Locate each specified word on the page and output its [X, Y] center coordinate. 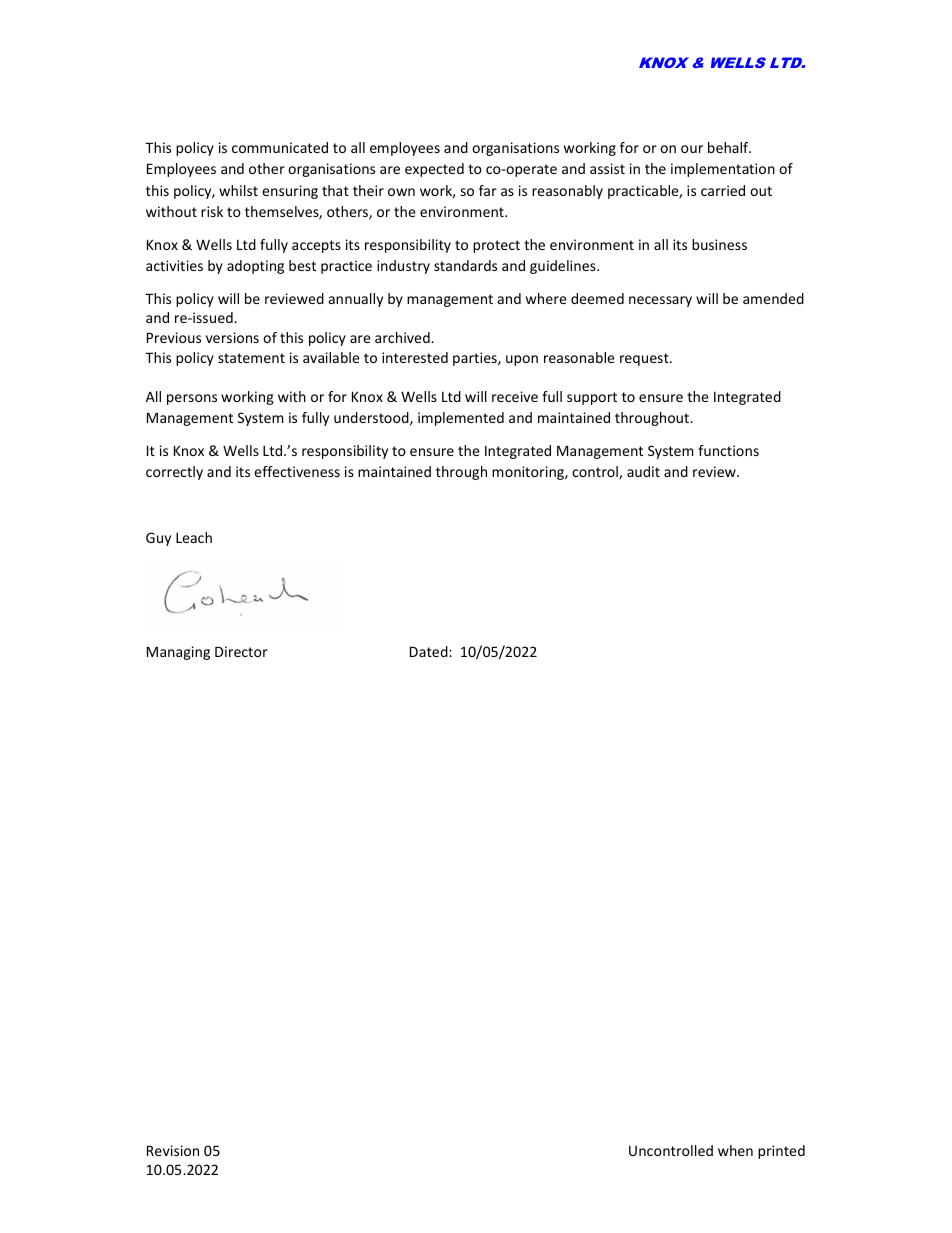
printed [781, 1152]
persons [192, 399]
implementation [723, 170]
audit [643, 471]
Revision [173, 1150]
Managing [178, 653]
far [488, 190]
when [735, 1150]
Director [241, 651]
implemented [461, 419]
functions [728, 450]
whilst [238, 190]
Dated [430, 651]
